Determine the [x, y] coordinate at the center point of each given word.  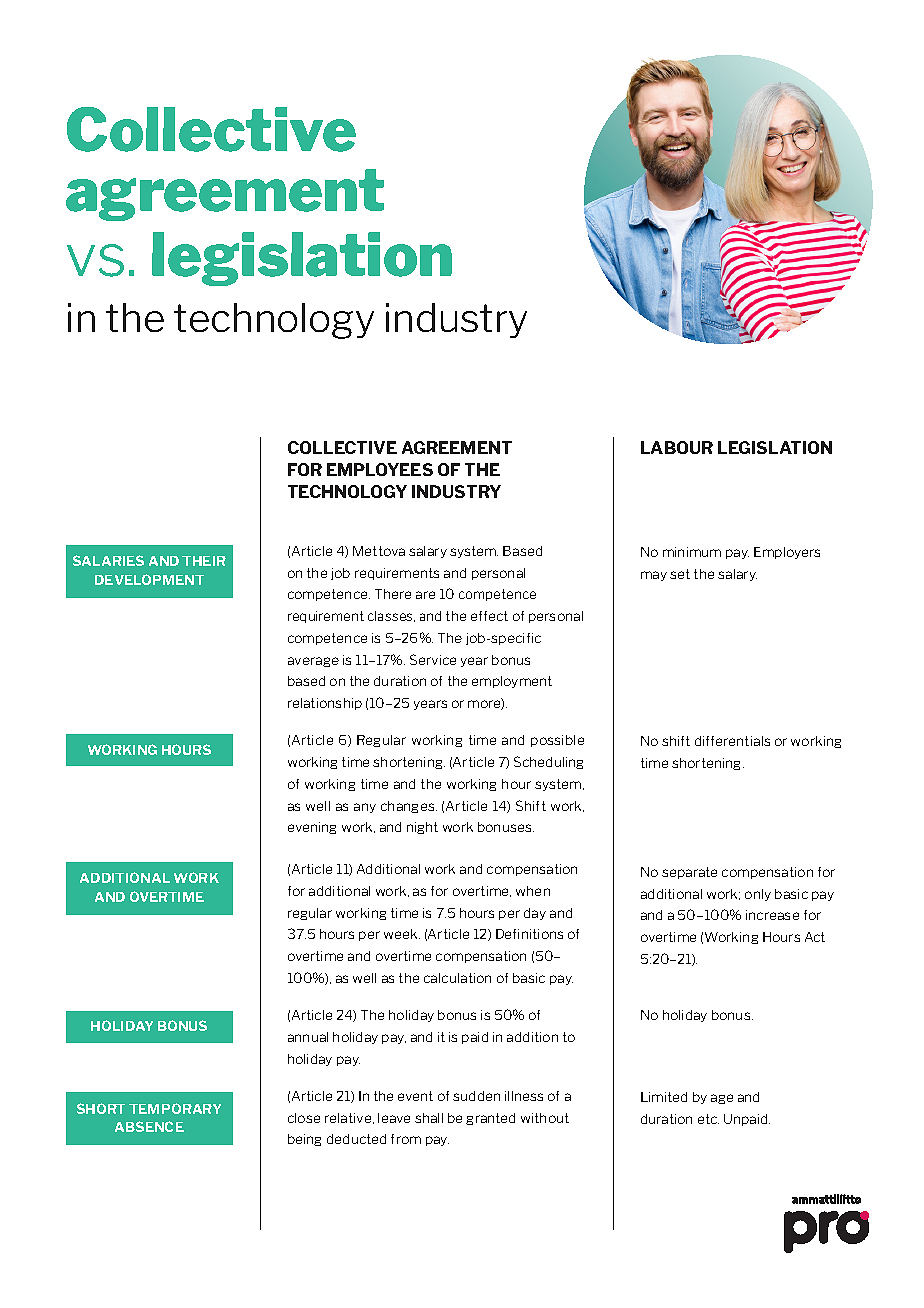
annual [308, 1037]
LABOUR [677, 447]
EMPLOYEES [380, 469]
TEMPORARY [175, 1108]
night [422, 828]
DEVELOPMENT [149, 579]
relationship [325, 704]
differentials [732, 741]
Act [815, 937]
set [680, 574]
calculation [457, 978]
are [425, 595]
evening [312, 828]
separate [689, 873]
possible [557, 741]
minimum [692, 552]
